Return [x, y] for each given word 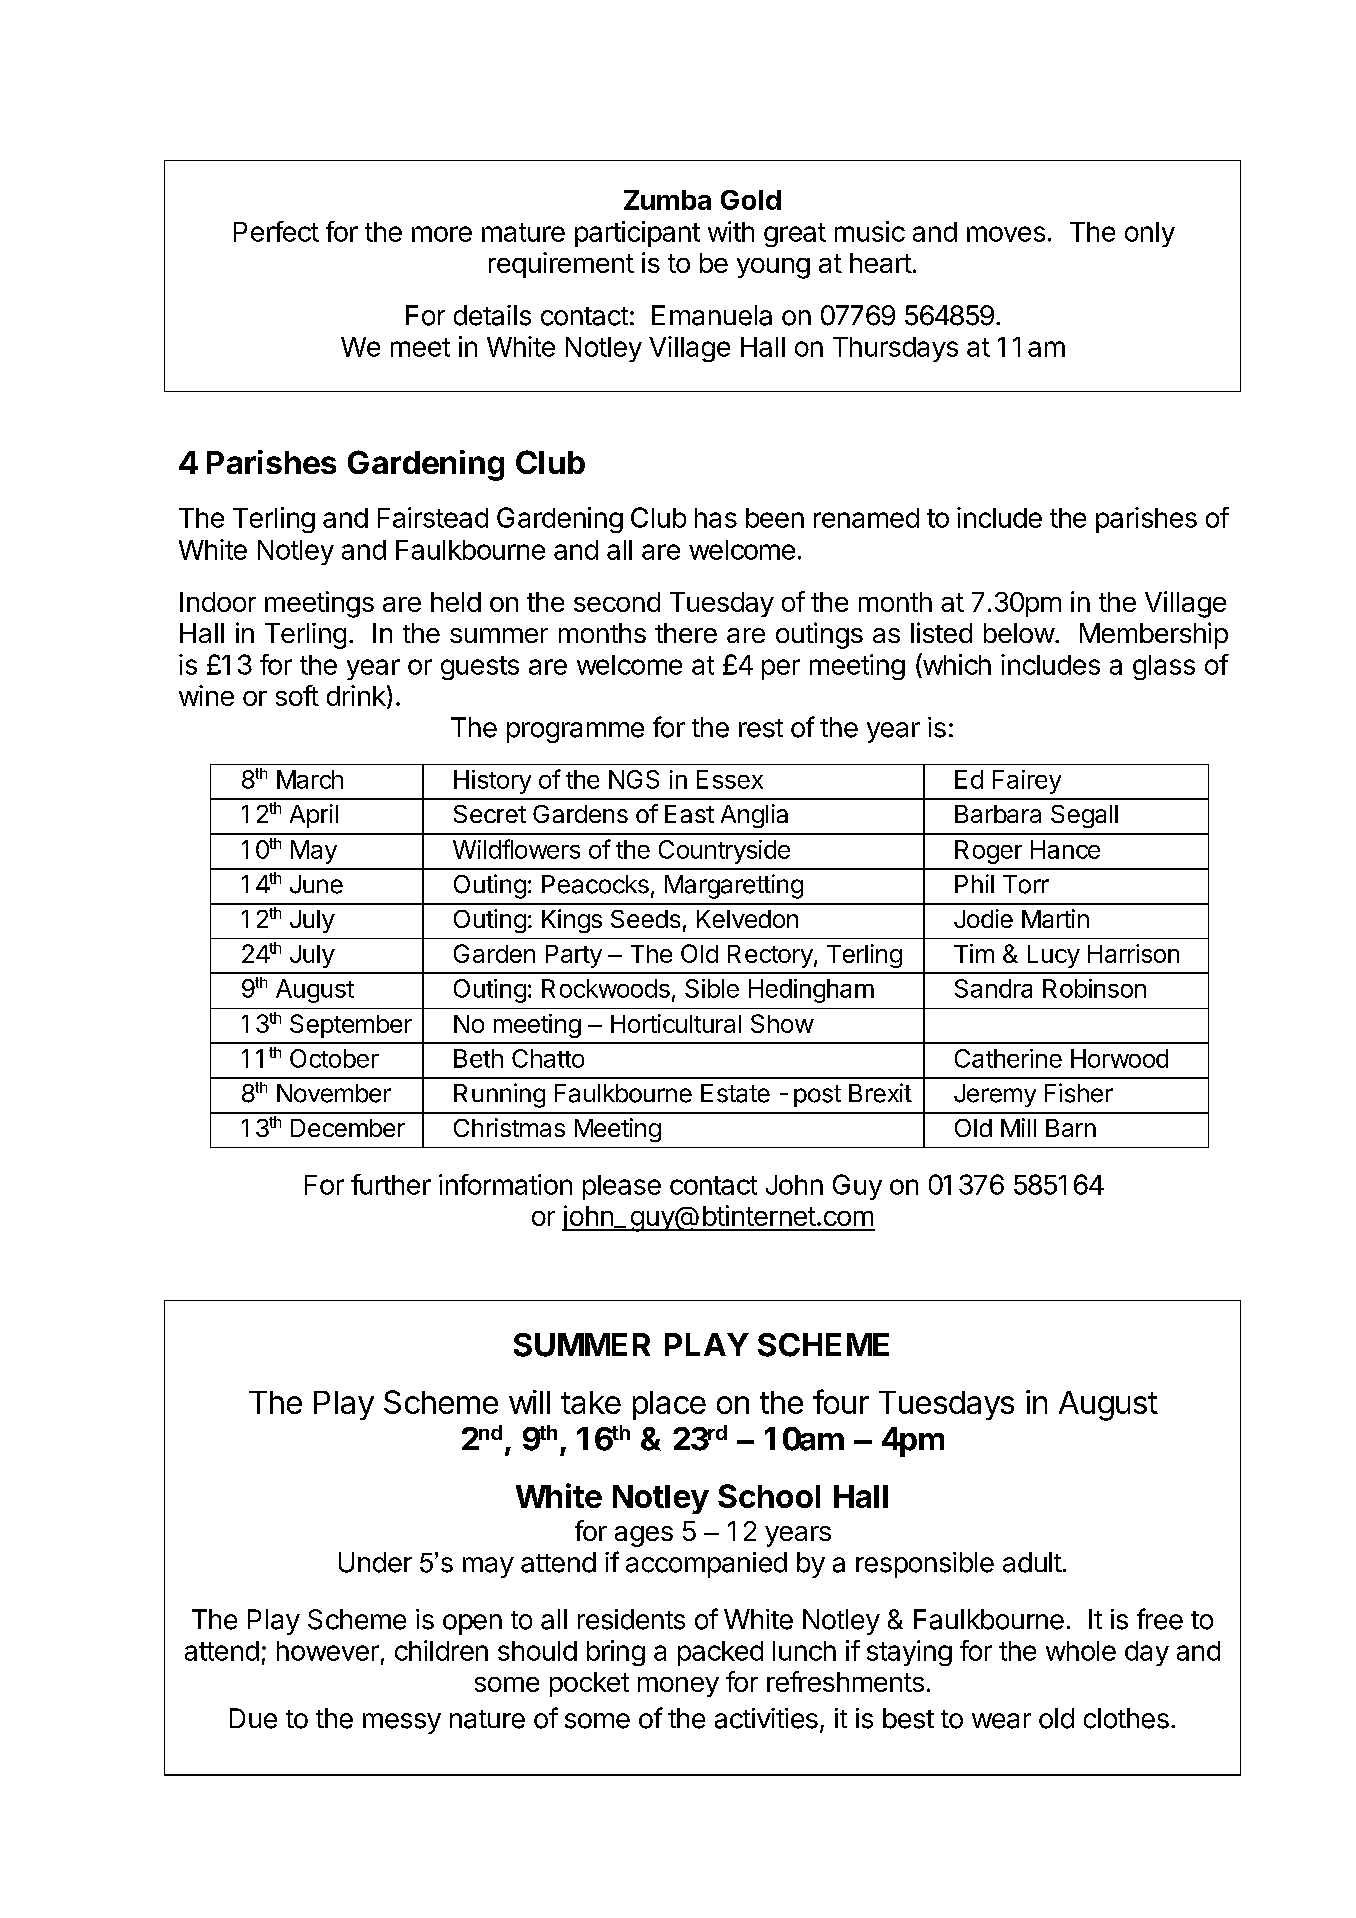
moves [1006, 234]
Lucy [1054, 956]
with [731, 231]
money [678, 1687]
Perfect [276, 231]
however [328, 1651]
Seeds [645, 919]
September [351, 1026]
